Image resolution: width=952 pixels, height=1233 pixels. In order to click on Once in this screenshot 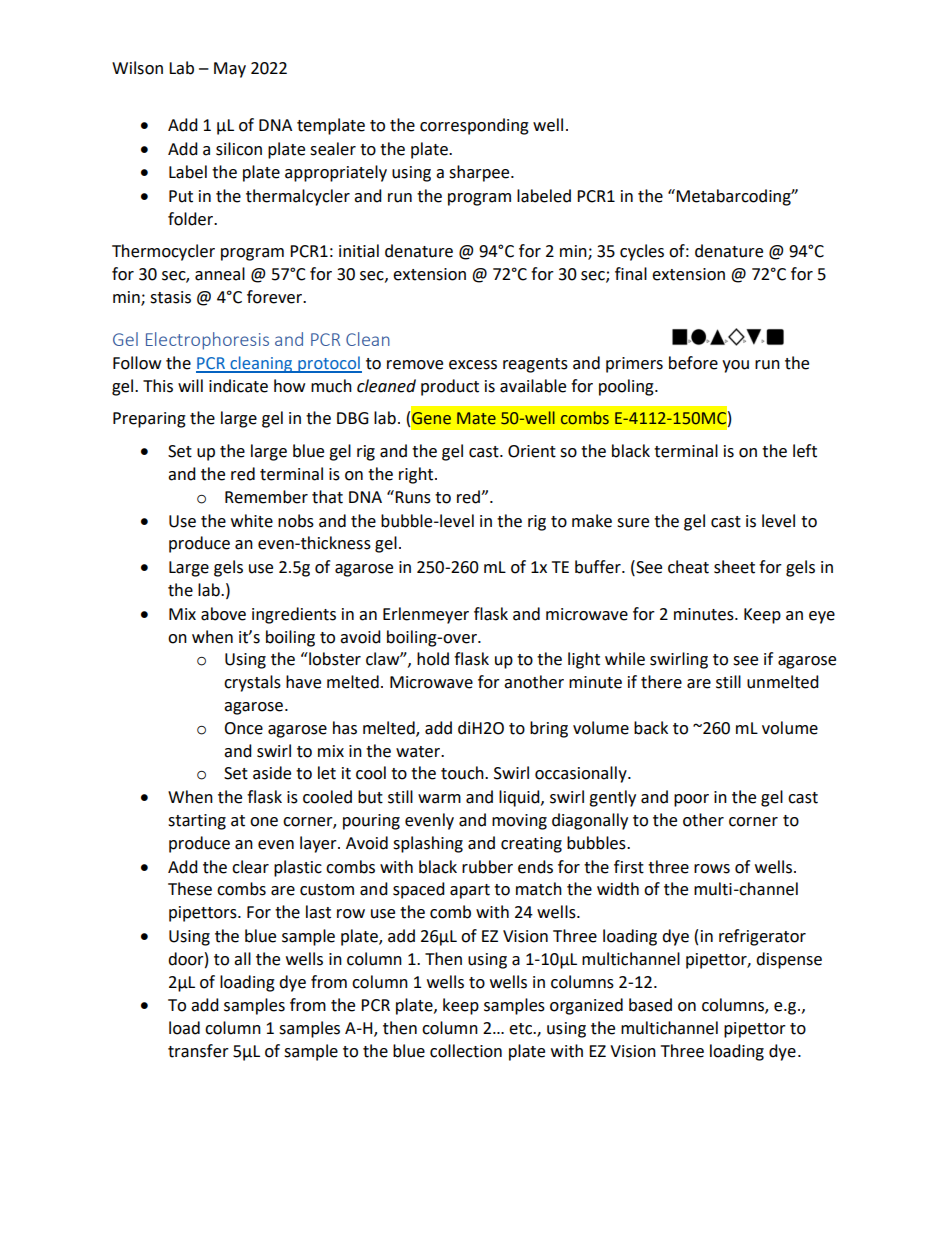, I will do `click(243, 728)`.
